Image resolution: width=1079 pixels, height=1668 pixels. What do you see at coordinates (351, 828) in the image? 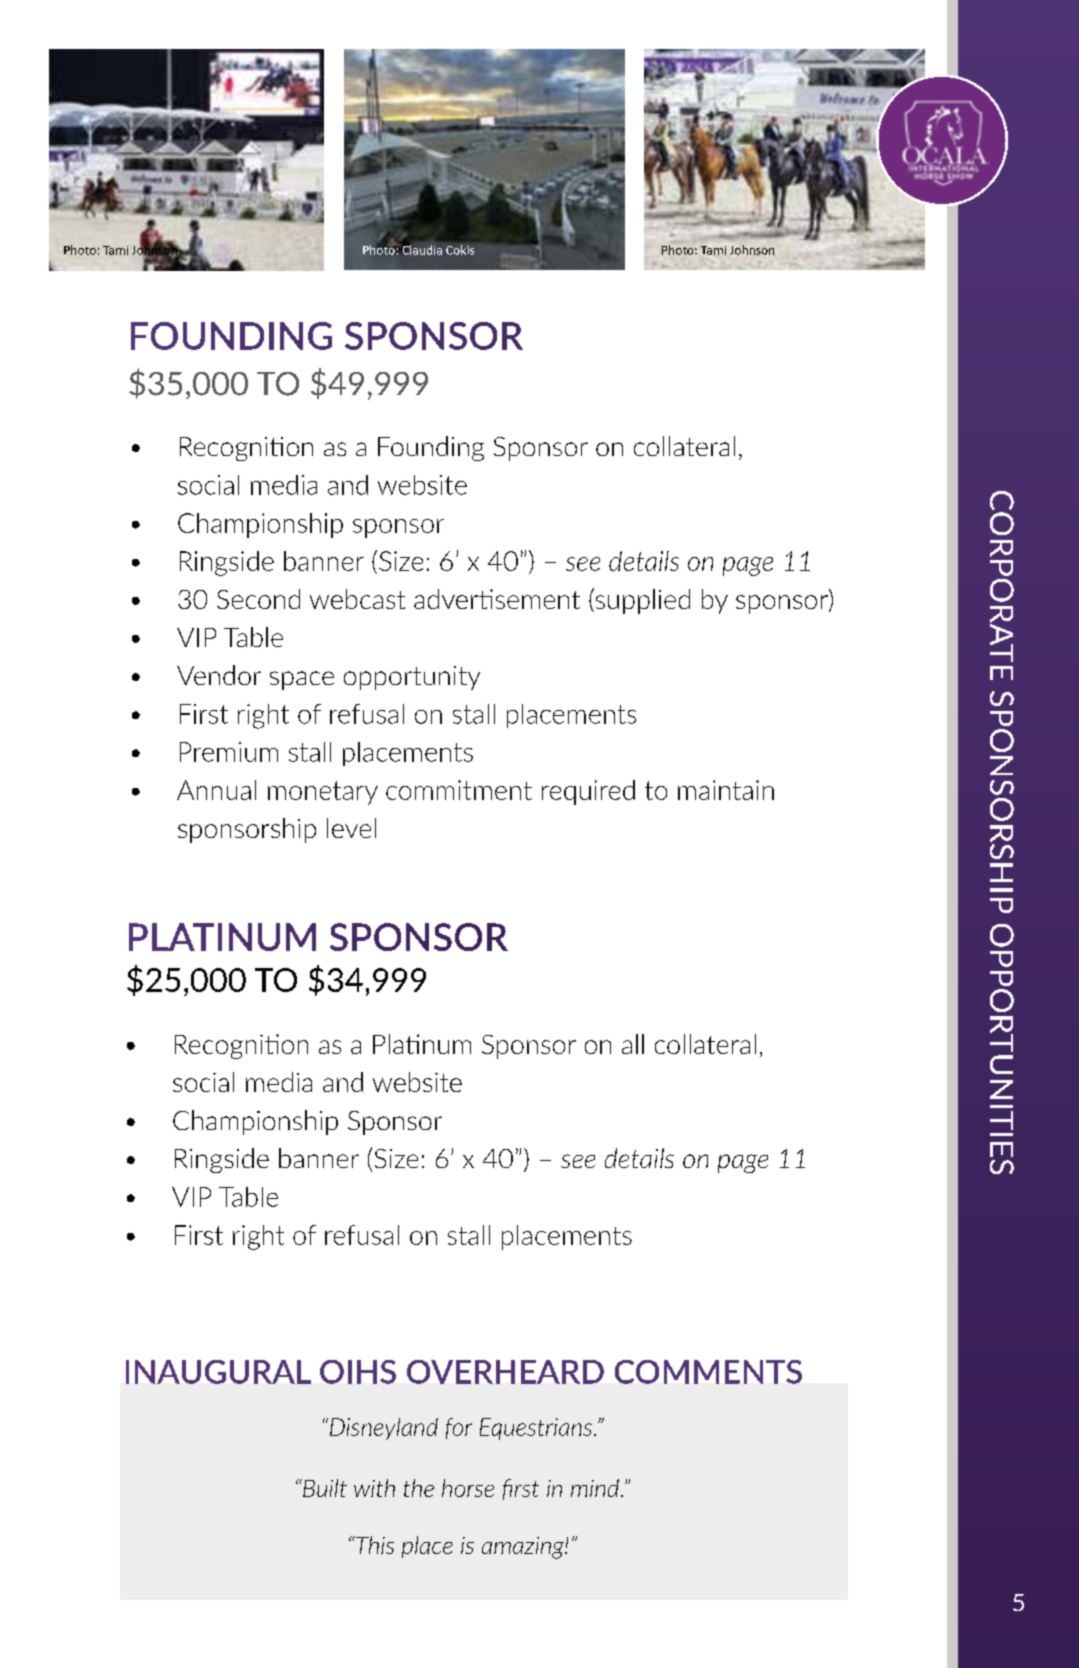
I see `level` at bounding box center [351, 828].
